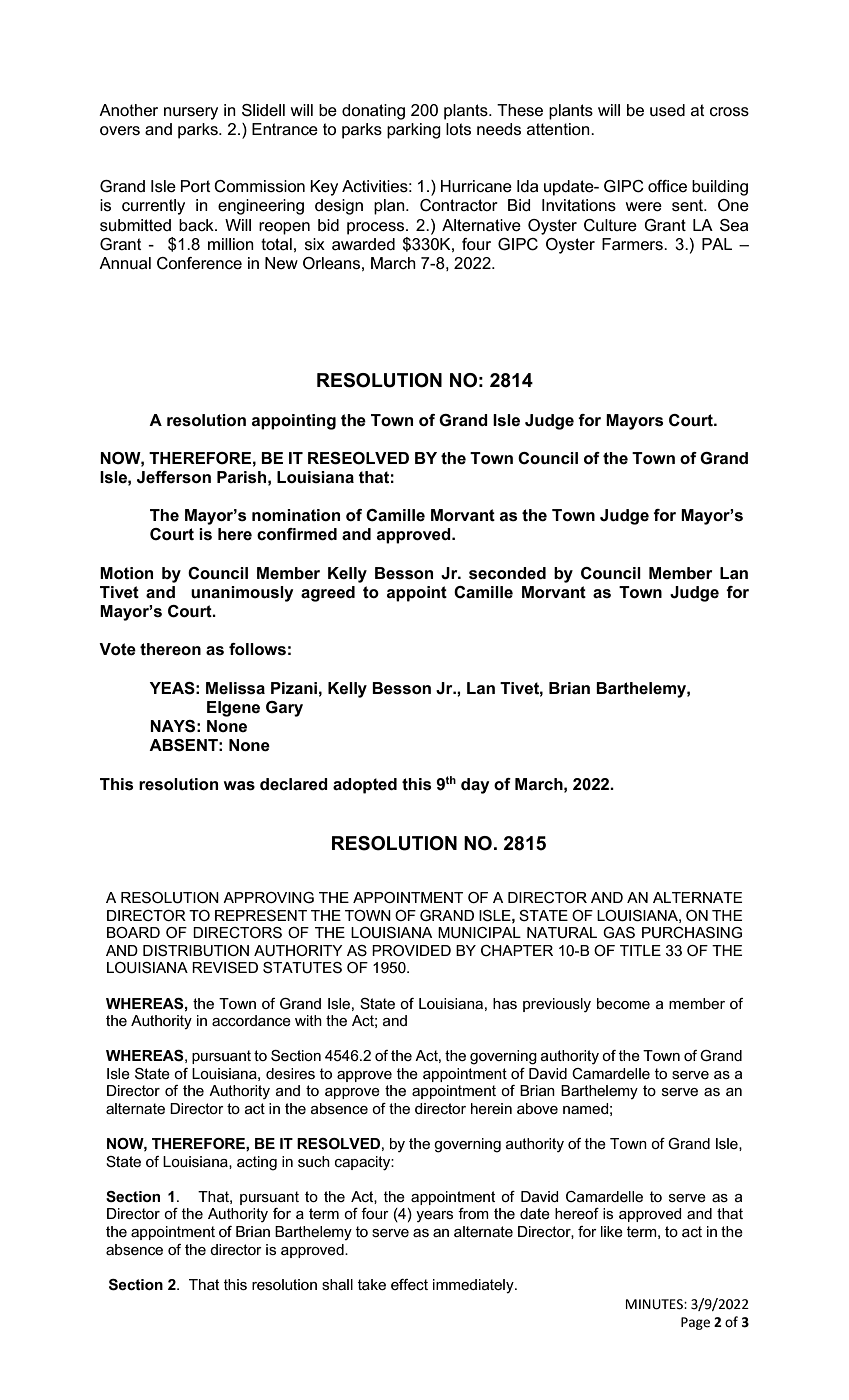  Describe the element at coordinates (475, 786) in the page. I see `day` at that location.
